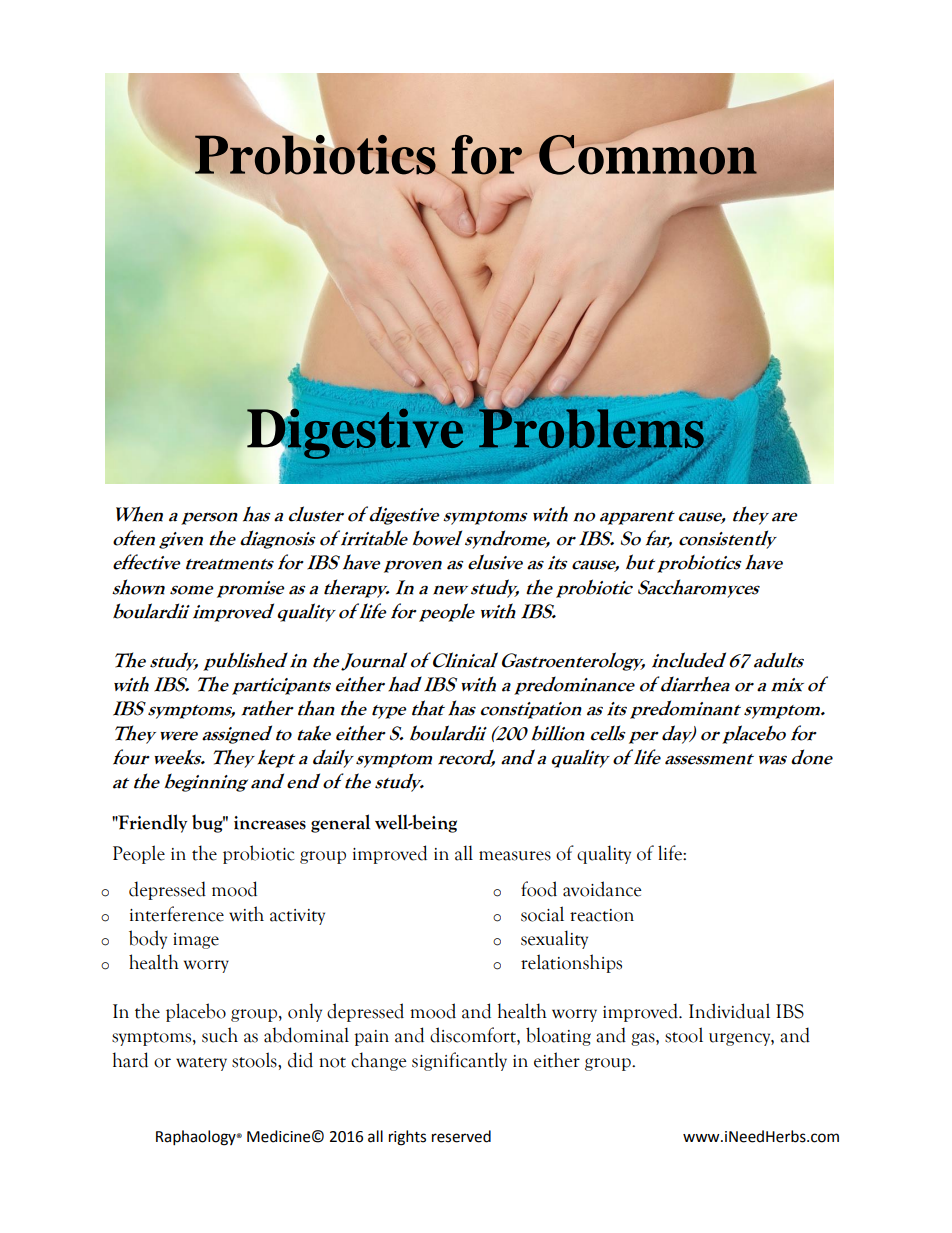  I want to click on avoidance, so click(602, 889).
